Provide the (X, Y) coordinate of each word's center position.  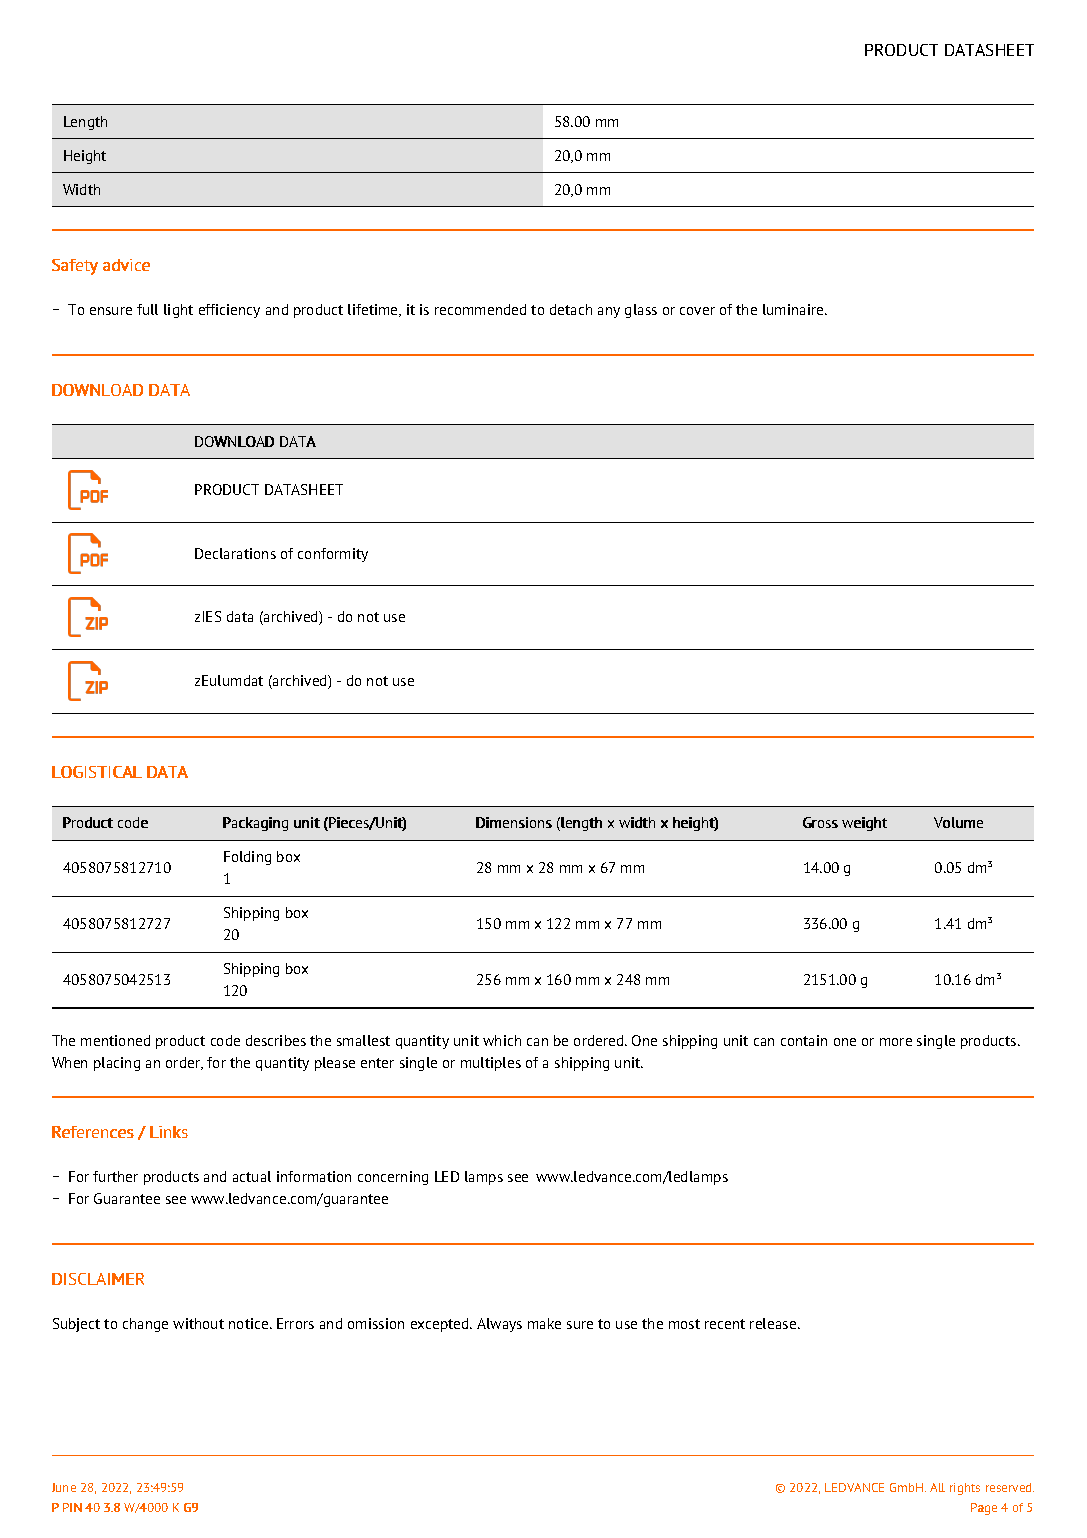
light (178, 311)
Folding (247, 858)
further (115, 1176)
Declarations (235, 553)
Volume (958, 822)
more (896, 1042)
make (544, 1323)
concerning (393, 1178)
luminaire (794, 309)
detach (571, 309)
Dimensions (514, 822)
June (64, 1487)
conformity (333, 555)
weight (864, 824)
